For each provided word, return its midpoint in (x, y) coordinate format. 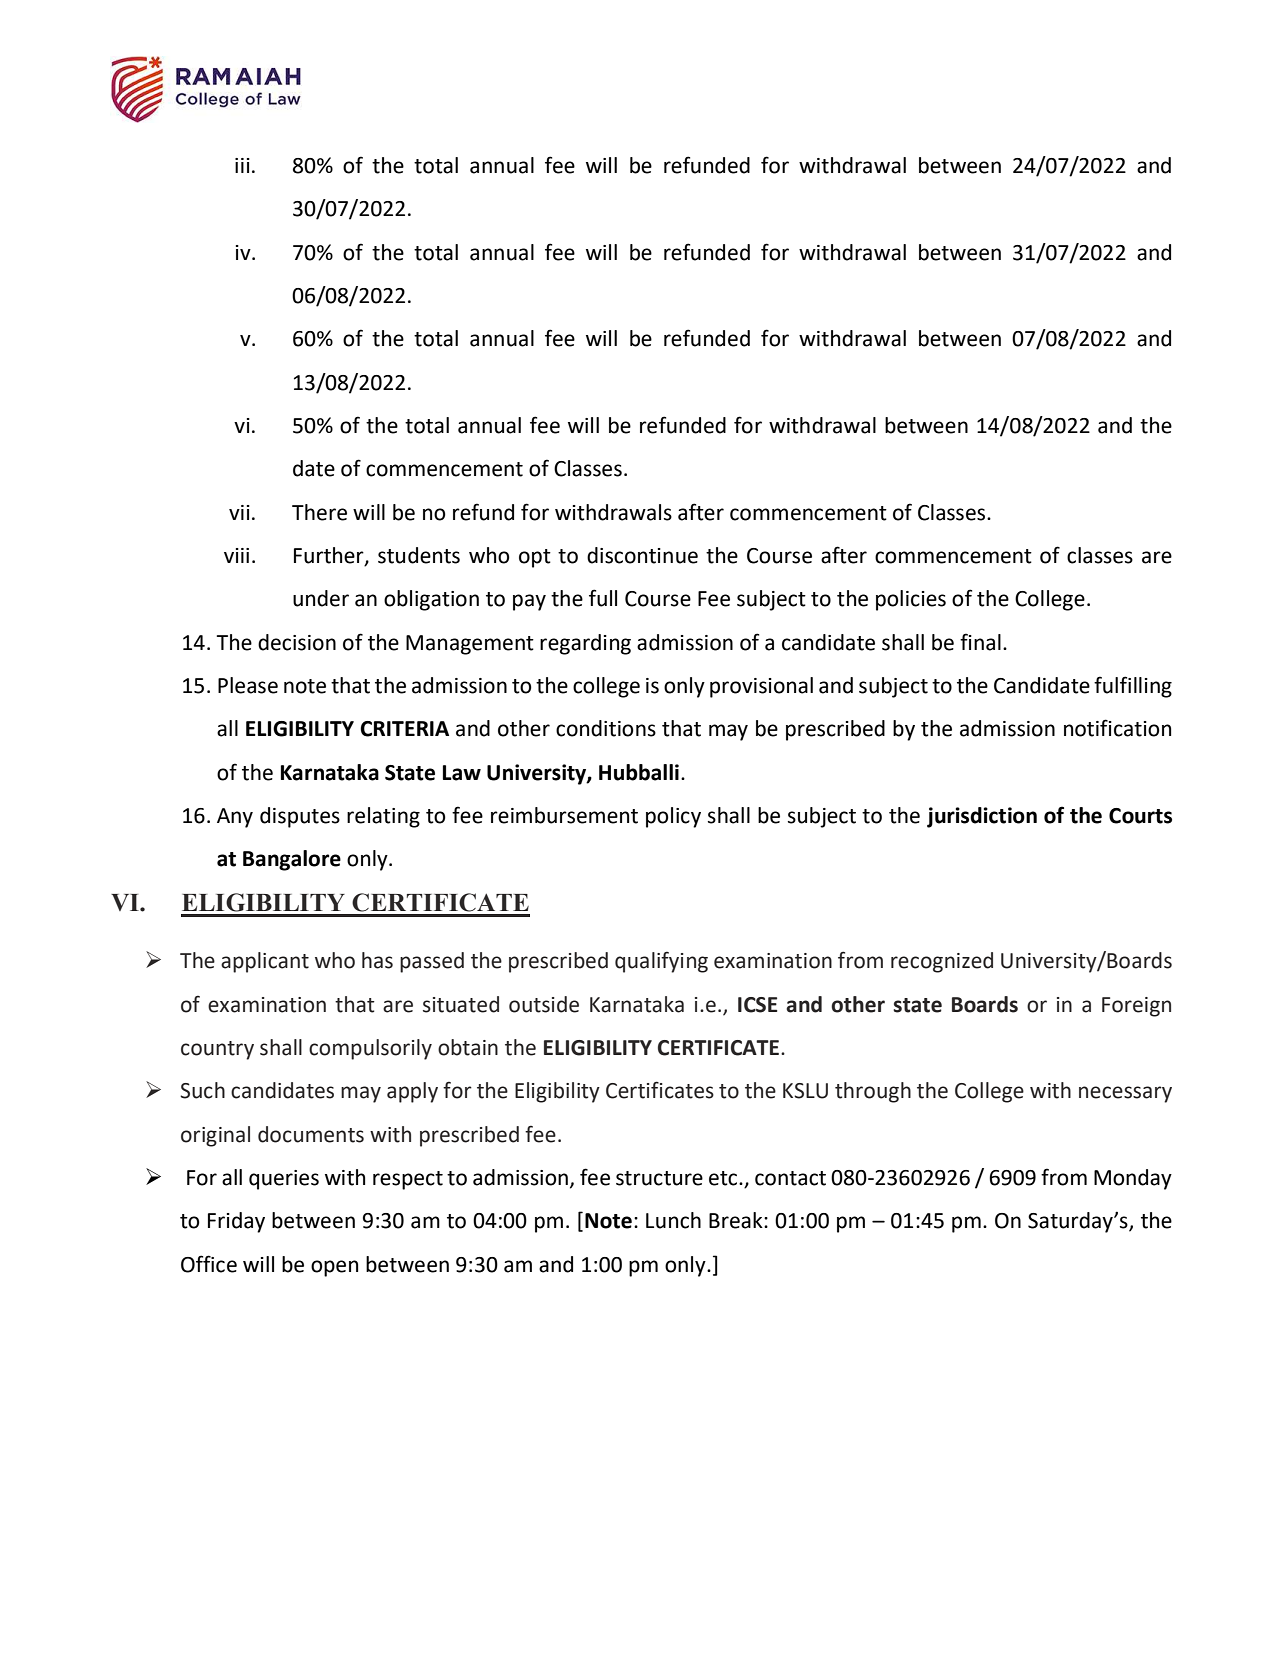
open (334, 1268)
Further (330, 556)
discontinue (642, 555)
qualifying (661, 962)
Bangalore (292, 860)
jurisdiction (982, 817)
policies (911, 600)
